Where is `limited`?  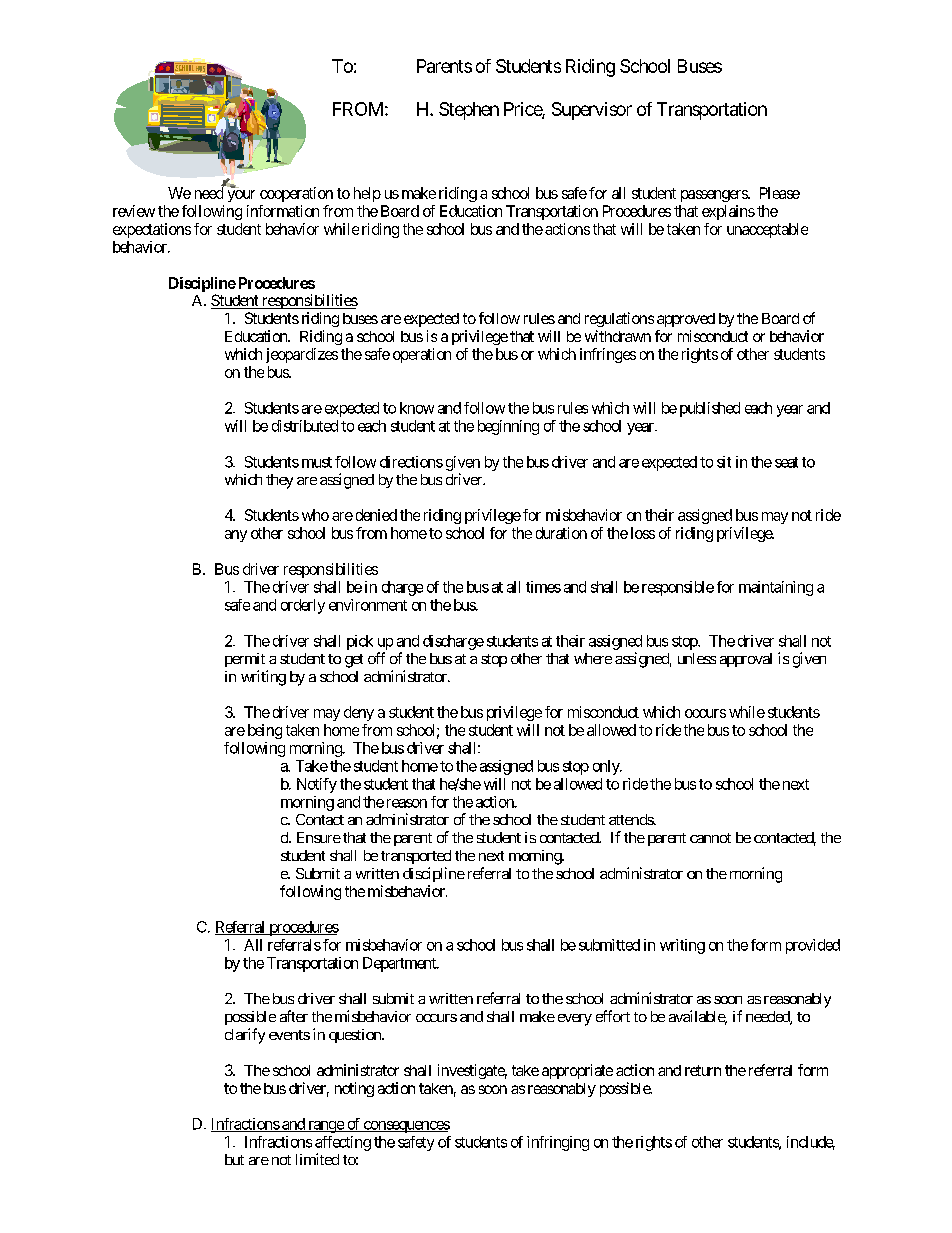
limited is located at coordinates (317, 1159).
